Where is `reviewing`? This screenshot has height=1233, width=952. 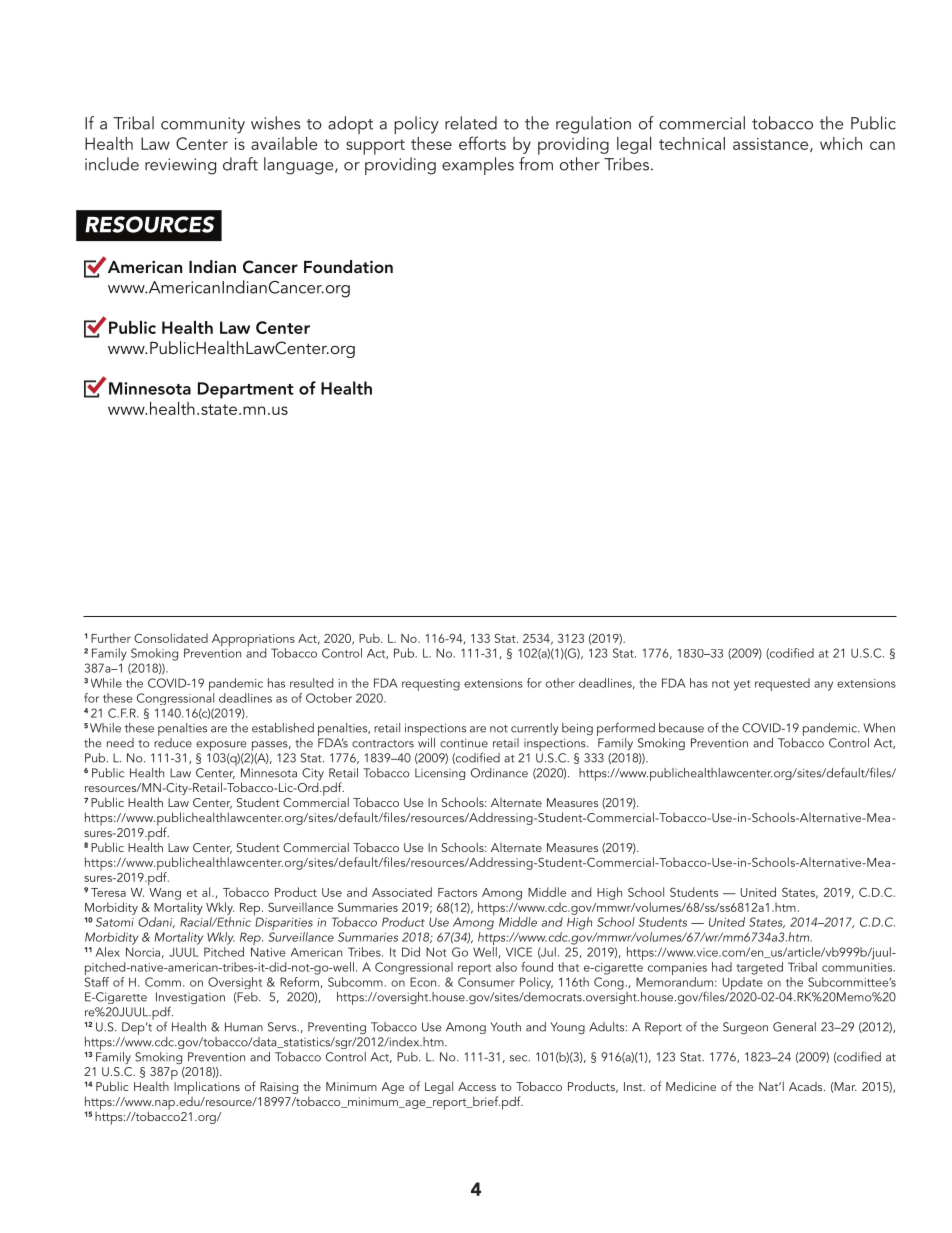
reviewing is located at coordinates (180, 166).
